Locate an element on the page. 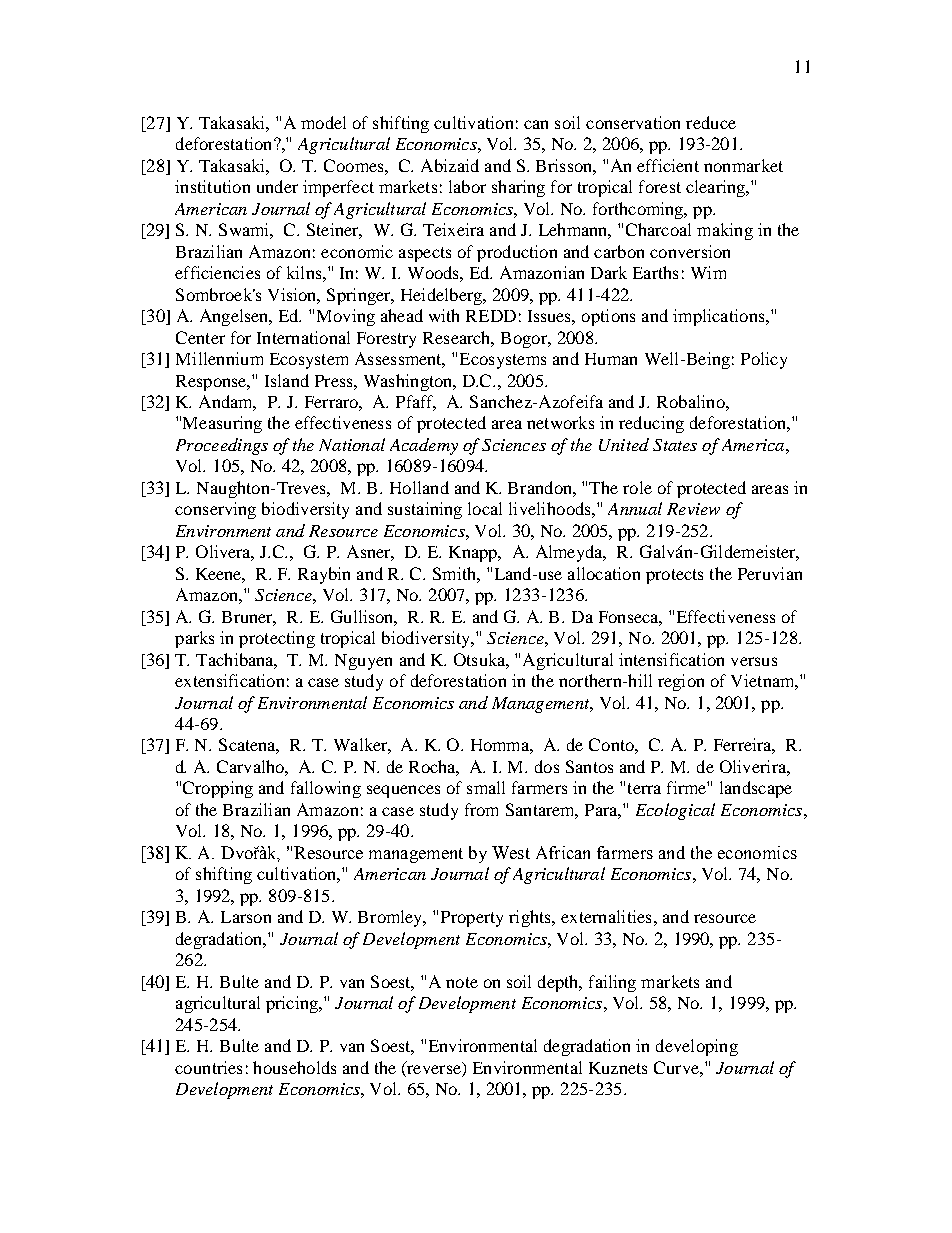 This image has width=952, height=1233. Ecological is located at coordinates (675, 811).
